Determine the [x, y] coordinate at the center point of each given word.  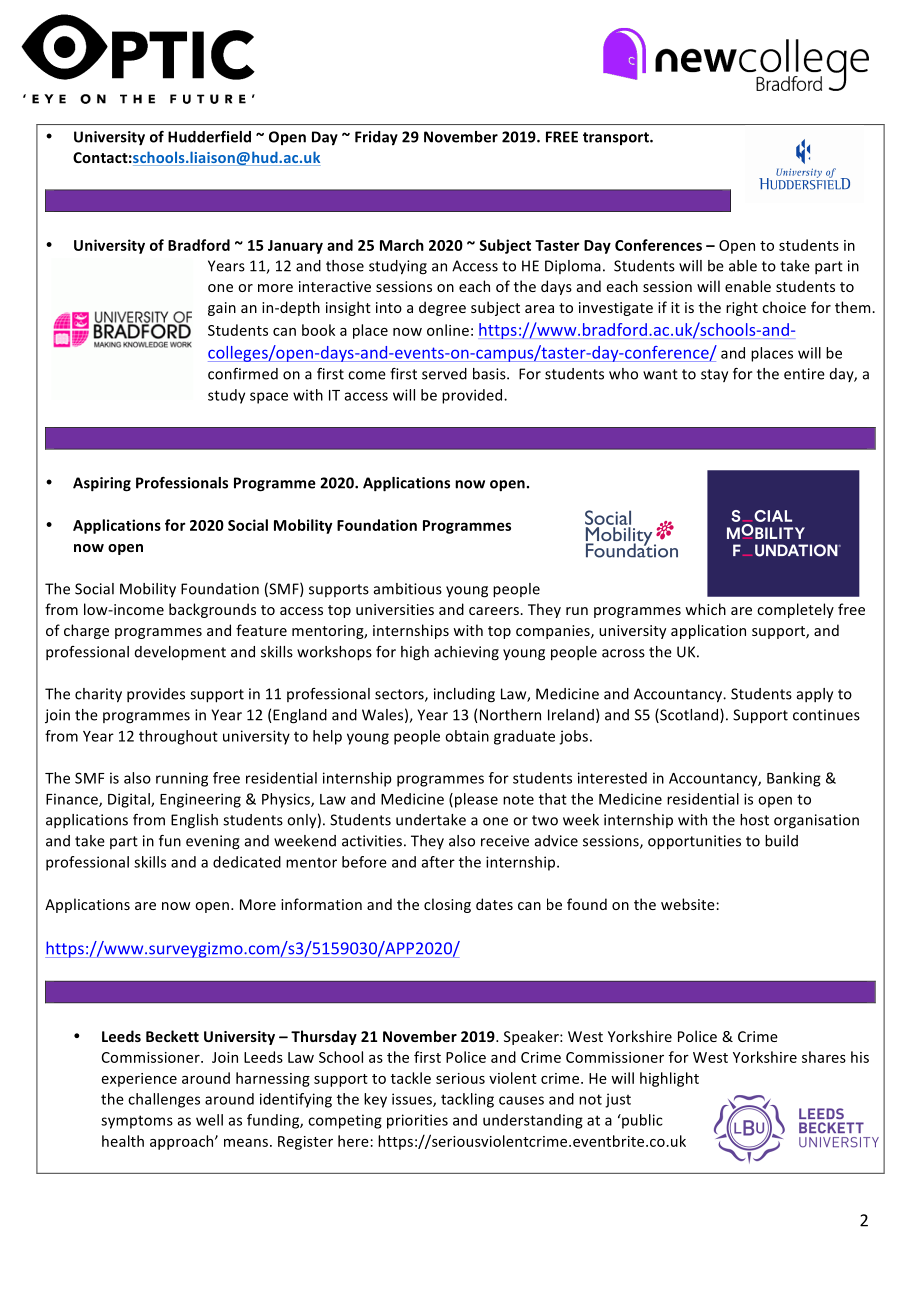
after [438, 862]
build [781, 841]
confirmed [243, 374]
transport [617, 138]
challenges [164, 1100]
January [295, 247]
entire [804, 374]
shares [824, 1057]
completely [795, 610]
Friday [376, 138]
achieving [466, 653]
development [180, 653]
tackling [467, 1100]
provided [473, 396]
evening [213, 842]
